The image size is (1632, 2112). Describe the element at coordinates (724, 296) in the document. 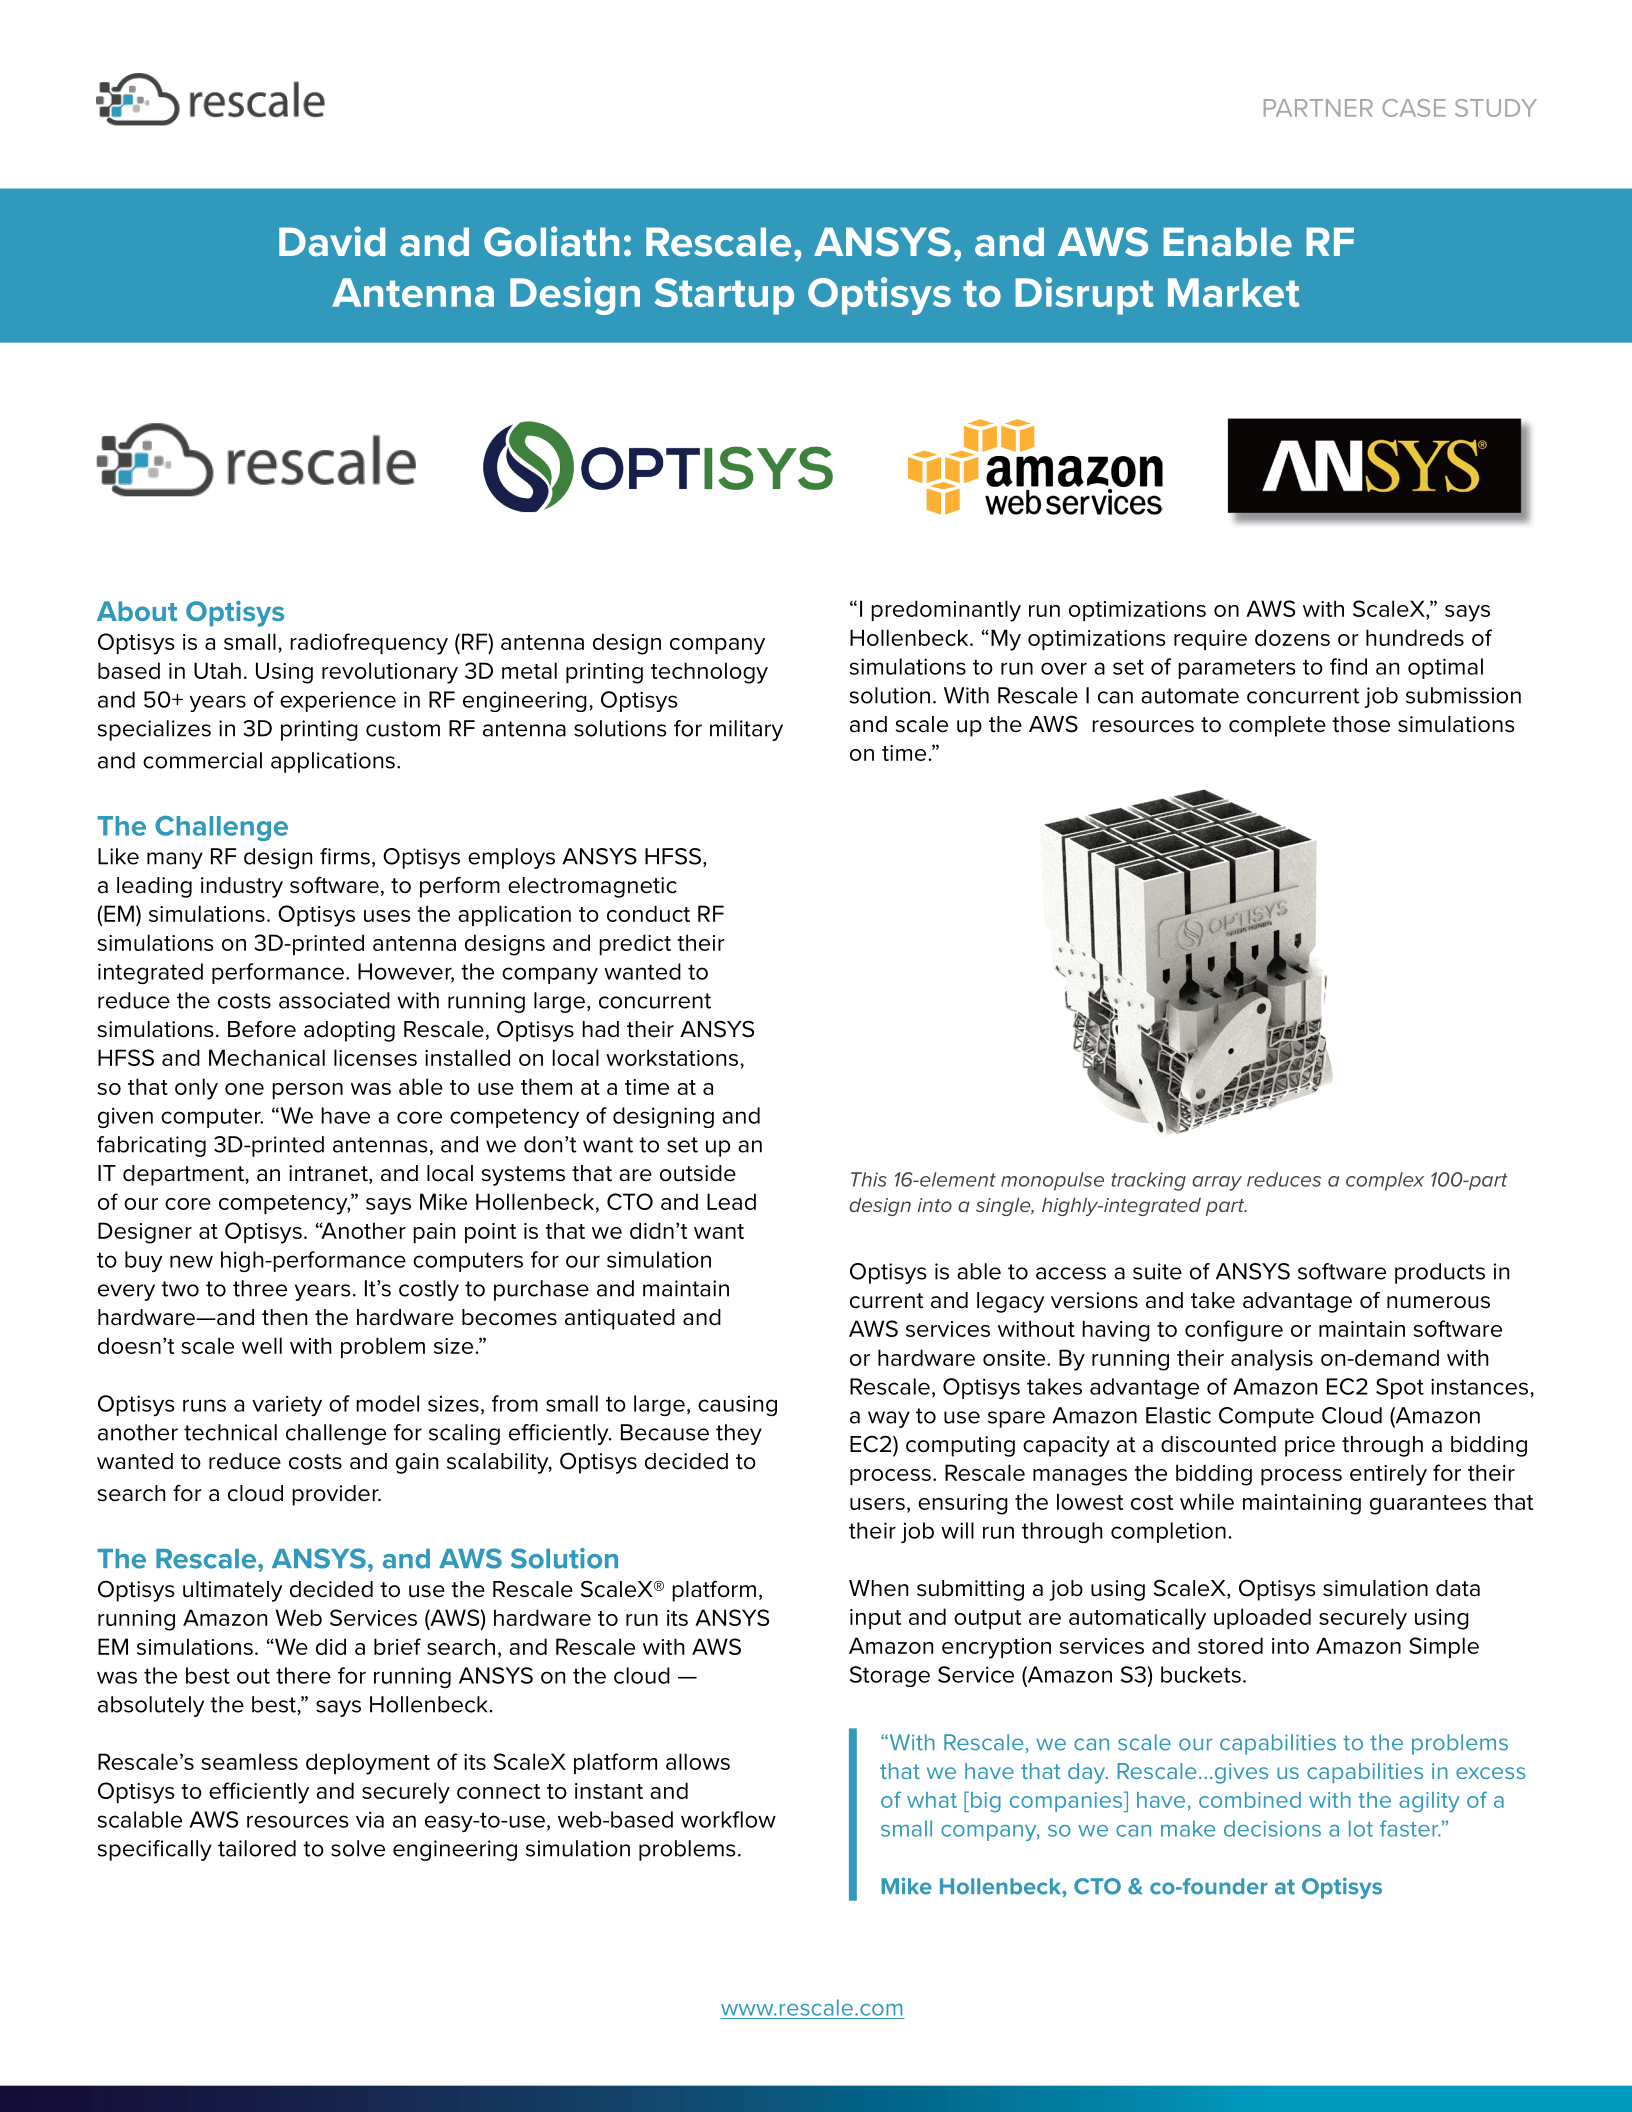

I see `Startup` at that location.
